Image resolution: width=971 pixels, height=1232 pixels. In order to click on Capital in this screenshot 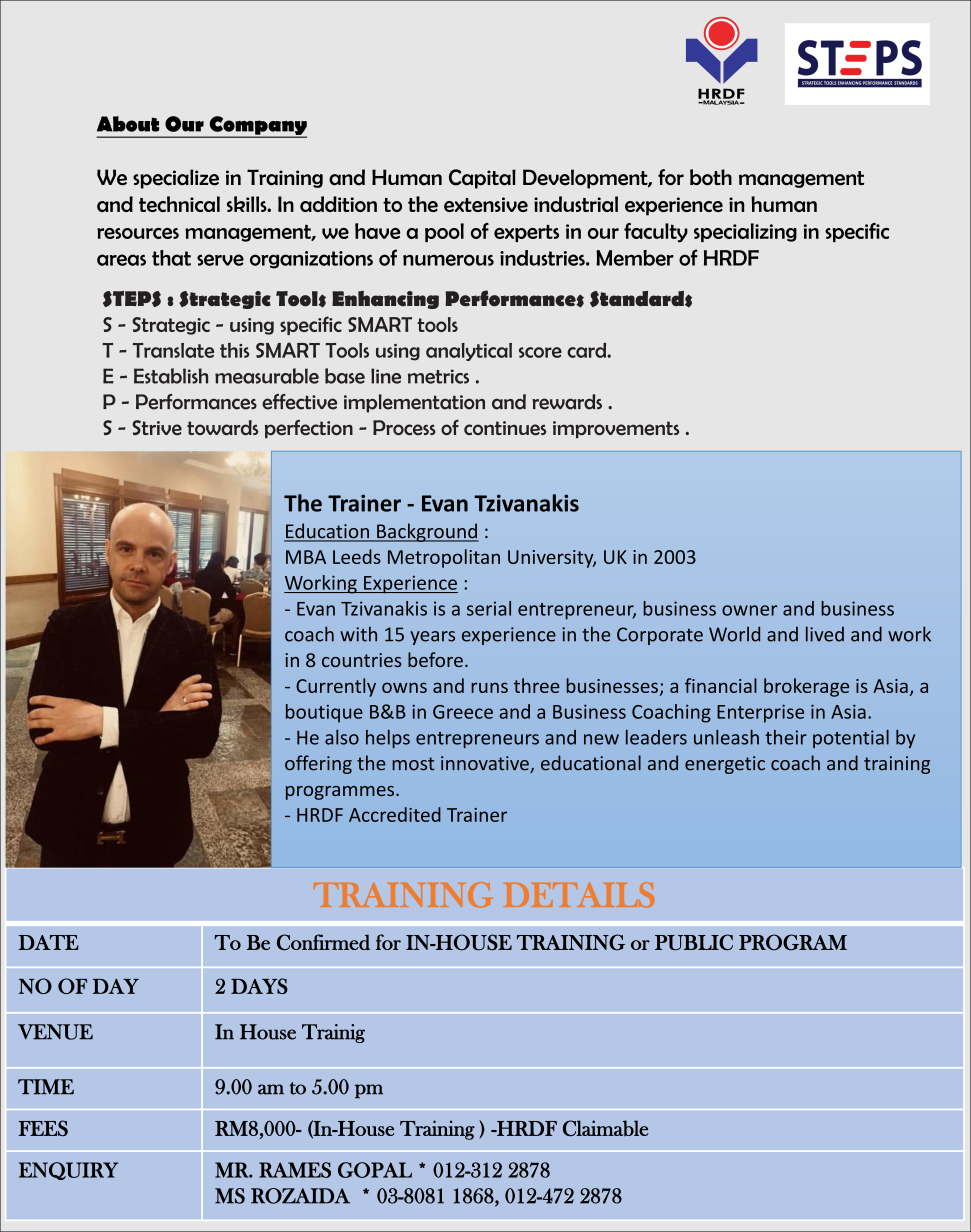, I will do `click(482, 179)`.
